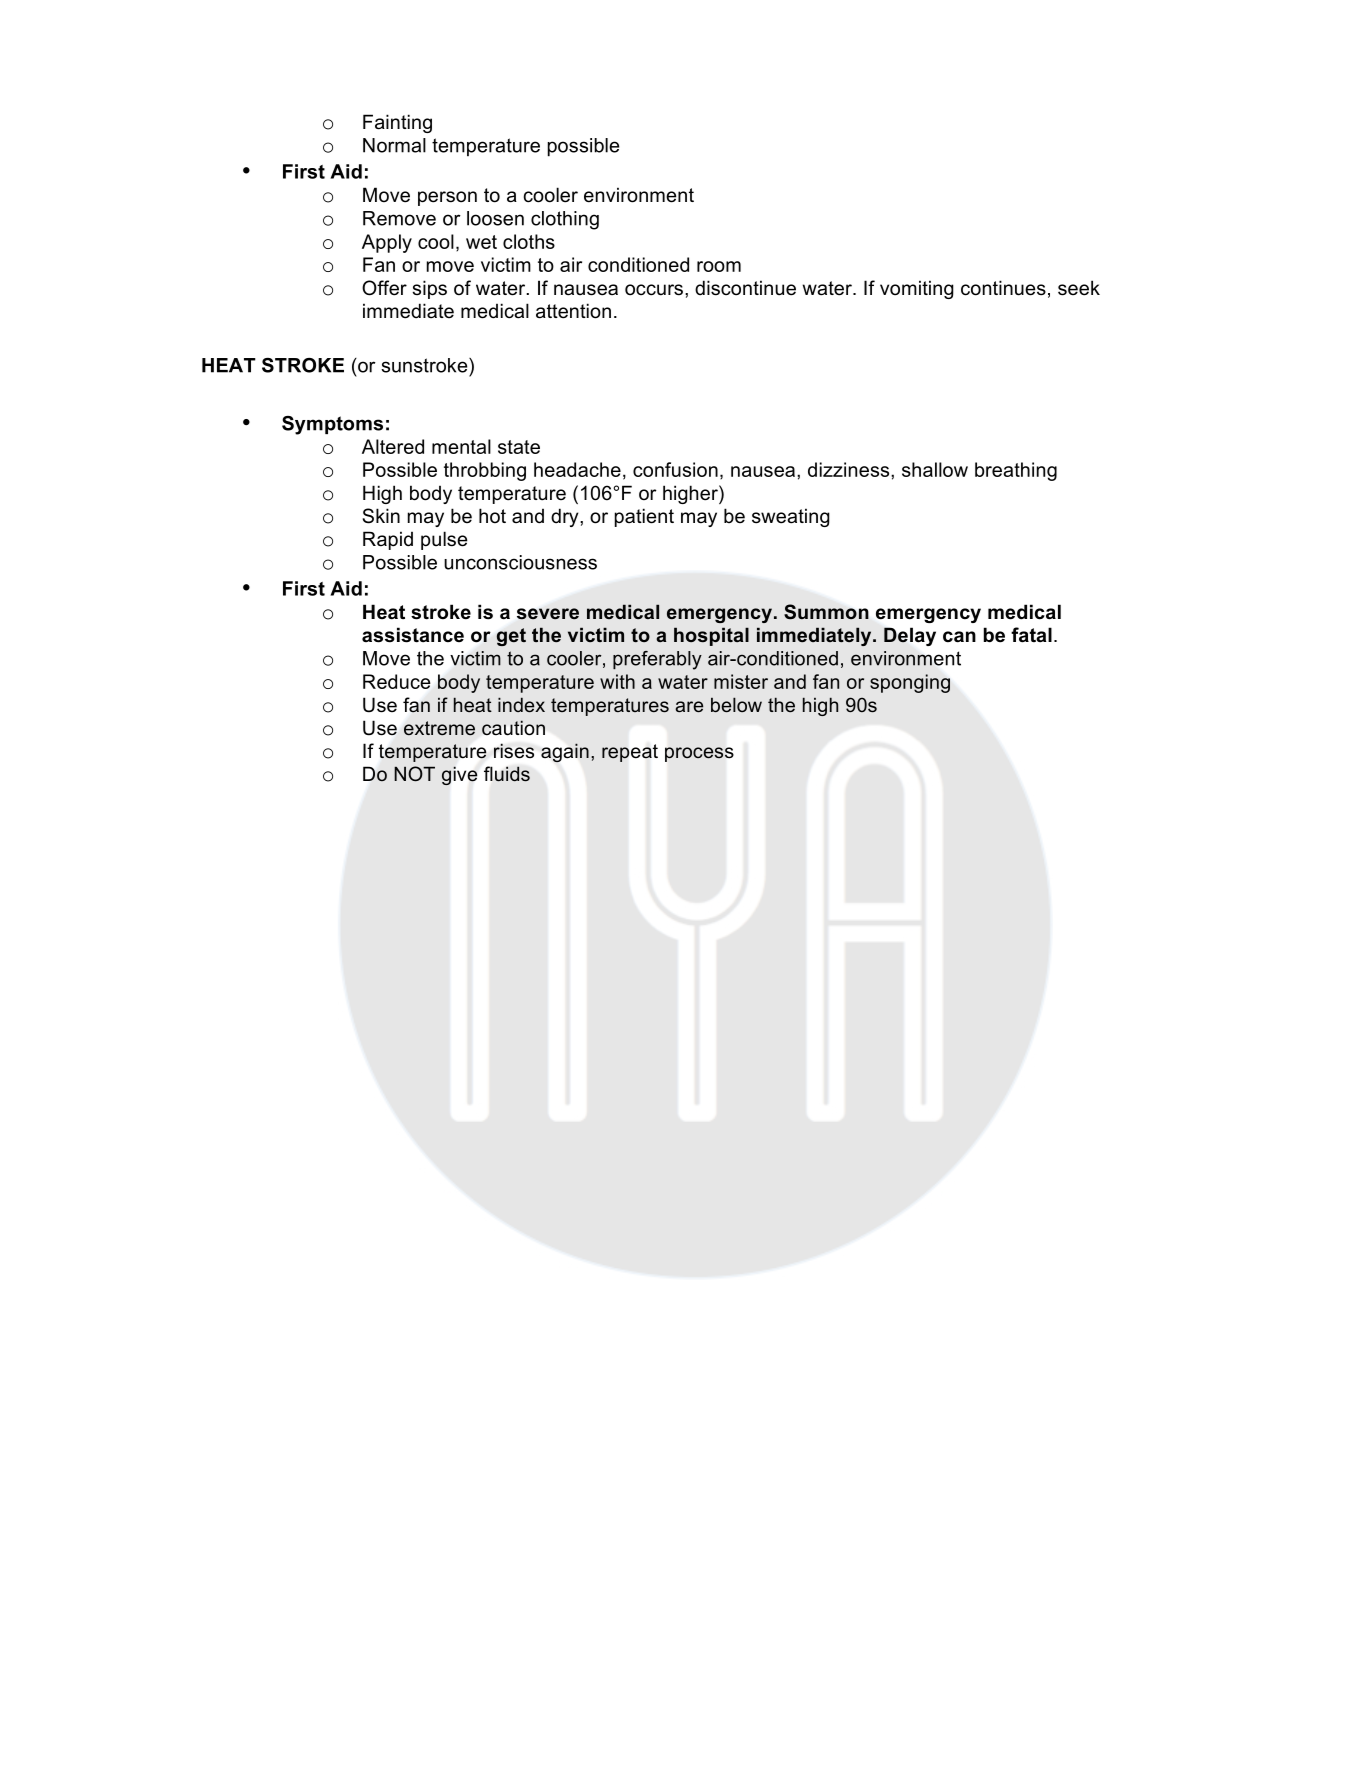 The width and height of the screenshot is (1368, 1771). What do you see at coordinates (1003, 288) in the screenshot?
I see `continues` at bounding box center [1003, 288].
